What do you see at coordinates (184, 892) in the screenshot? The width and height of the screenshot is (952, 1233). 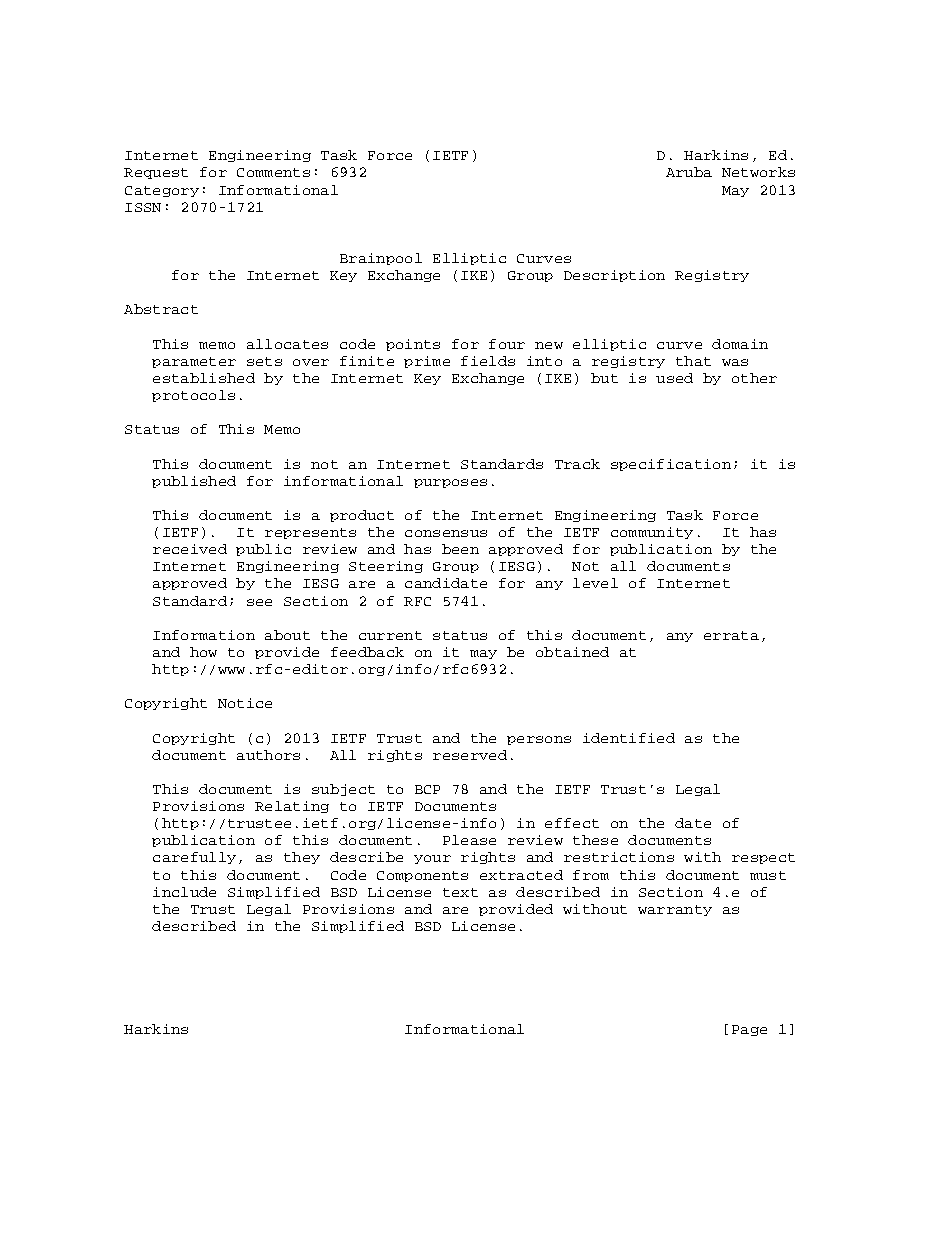 I see `include` at bounding box center [184, 892].
